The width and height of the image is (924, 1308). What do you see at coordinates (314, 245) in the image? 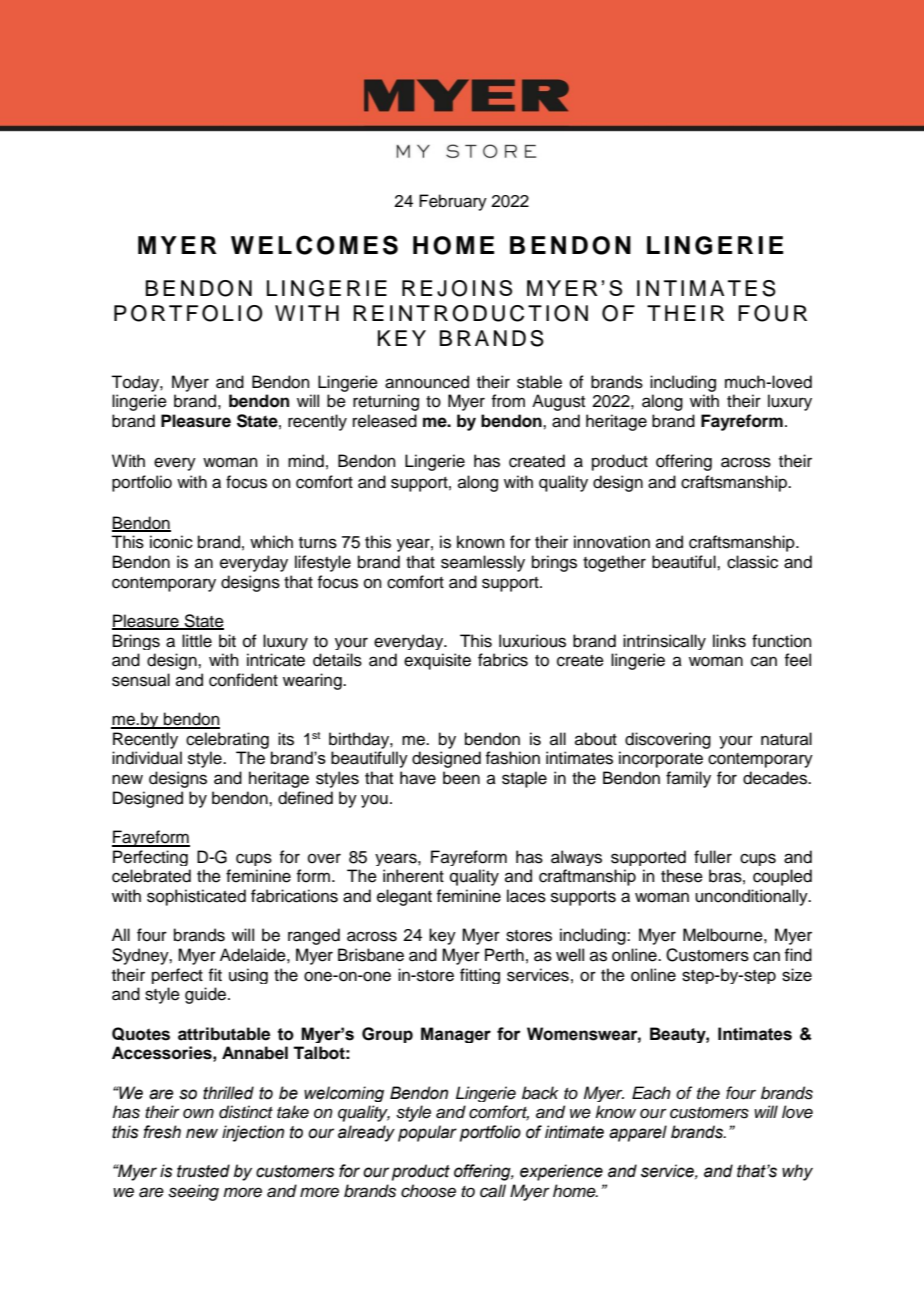
I see `WELCOMES` at bounding box center [314, 245].
